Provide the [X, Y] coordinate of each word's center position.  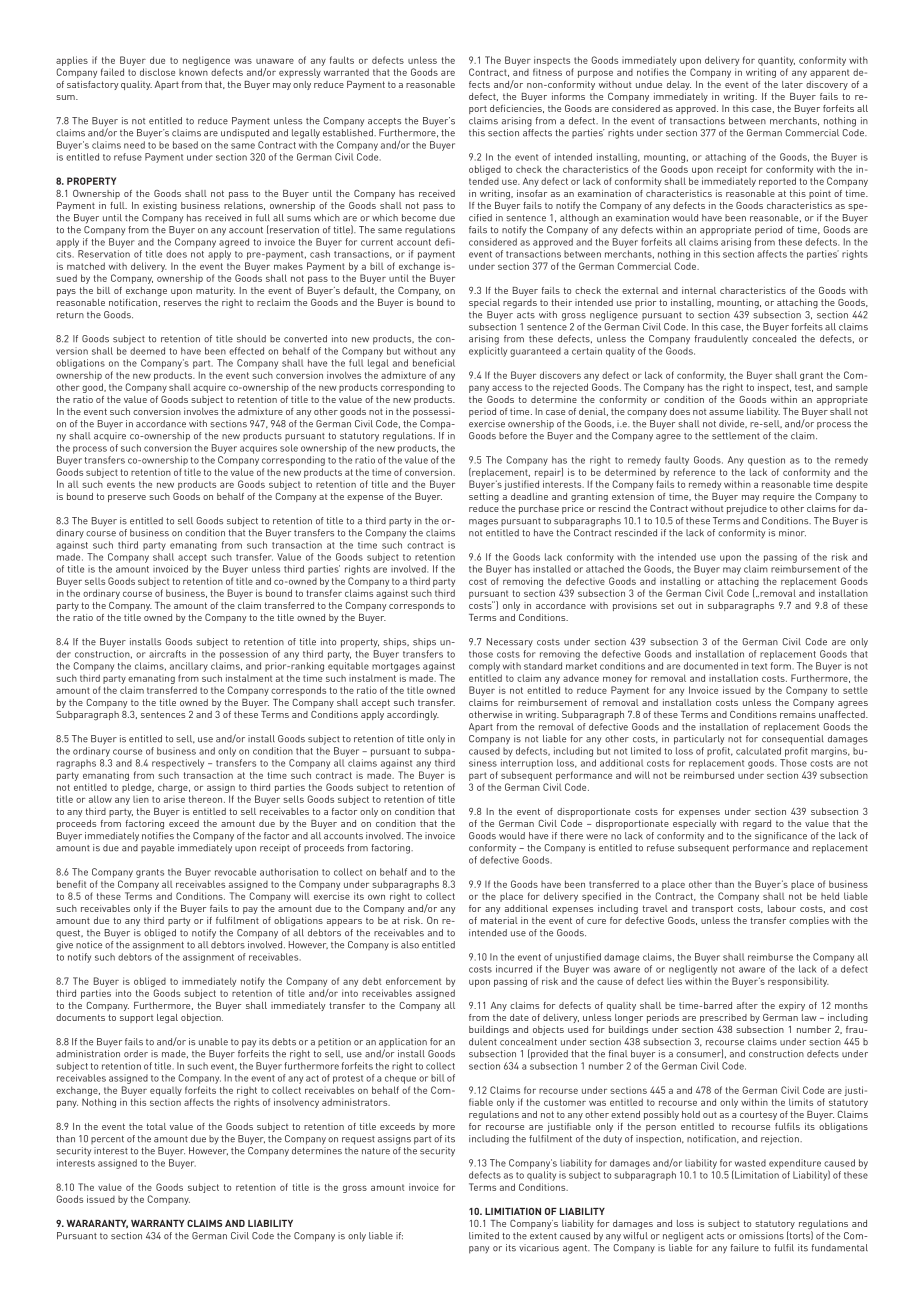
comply [484, 667]
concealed [774, 339]
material [499, 920]
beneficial [434, 363]
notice [89, 945]
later [792, 84]
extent [543, 1236]
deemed [147, 351]
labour [782, 908]
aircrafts [167, 654]
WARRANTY [157, 1223]
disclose [157, 72]
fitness [547, 72]
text [759, 666]
